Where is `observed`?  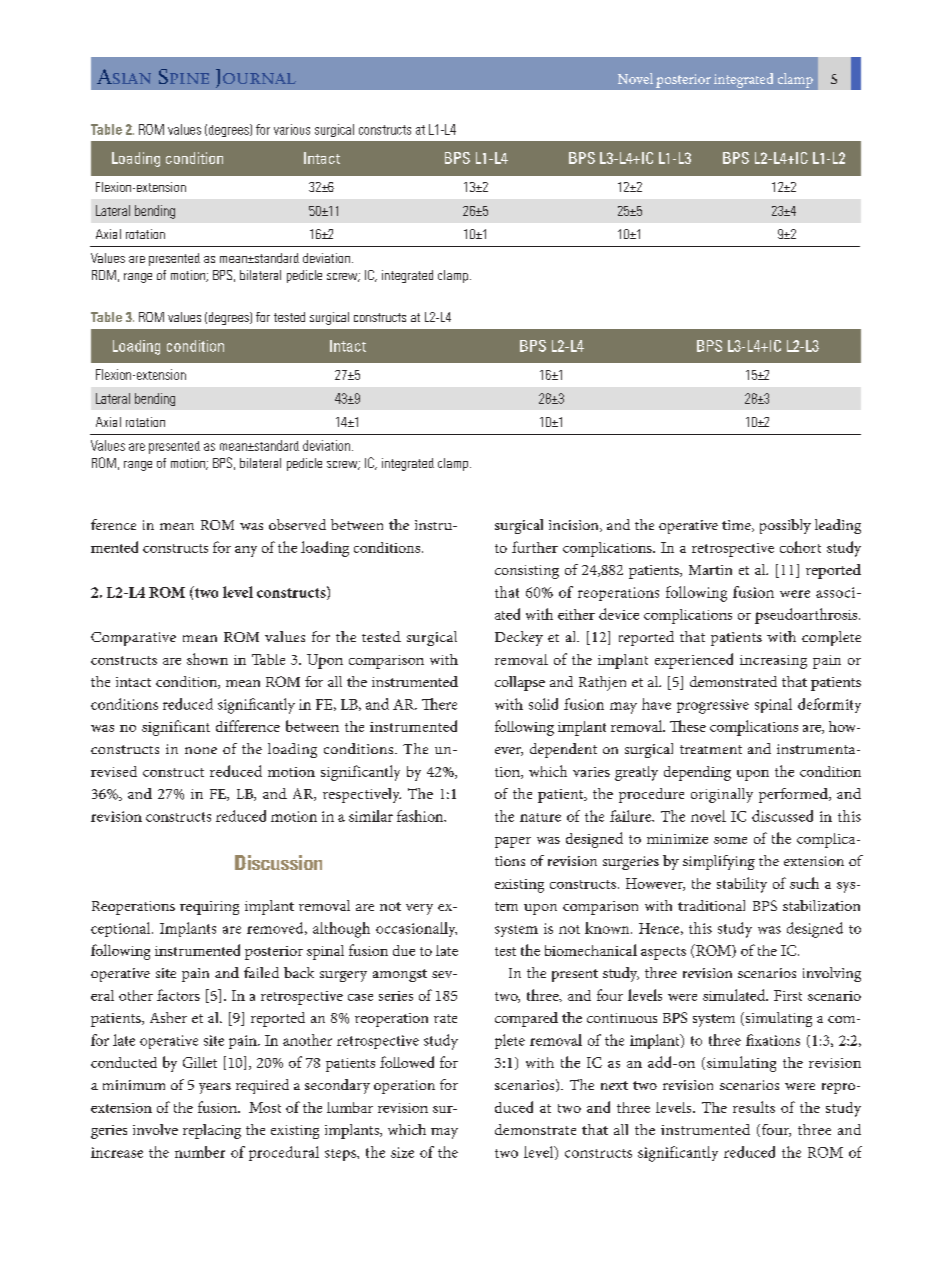
observed is located at coordinates (297, 524).
